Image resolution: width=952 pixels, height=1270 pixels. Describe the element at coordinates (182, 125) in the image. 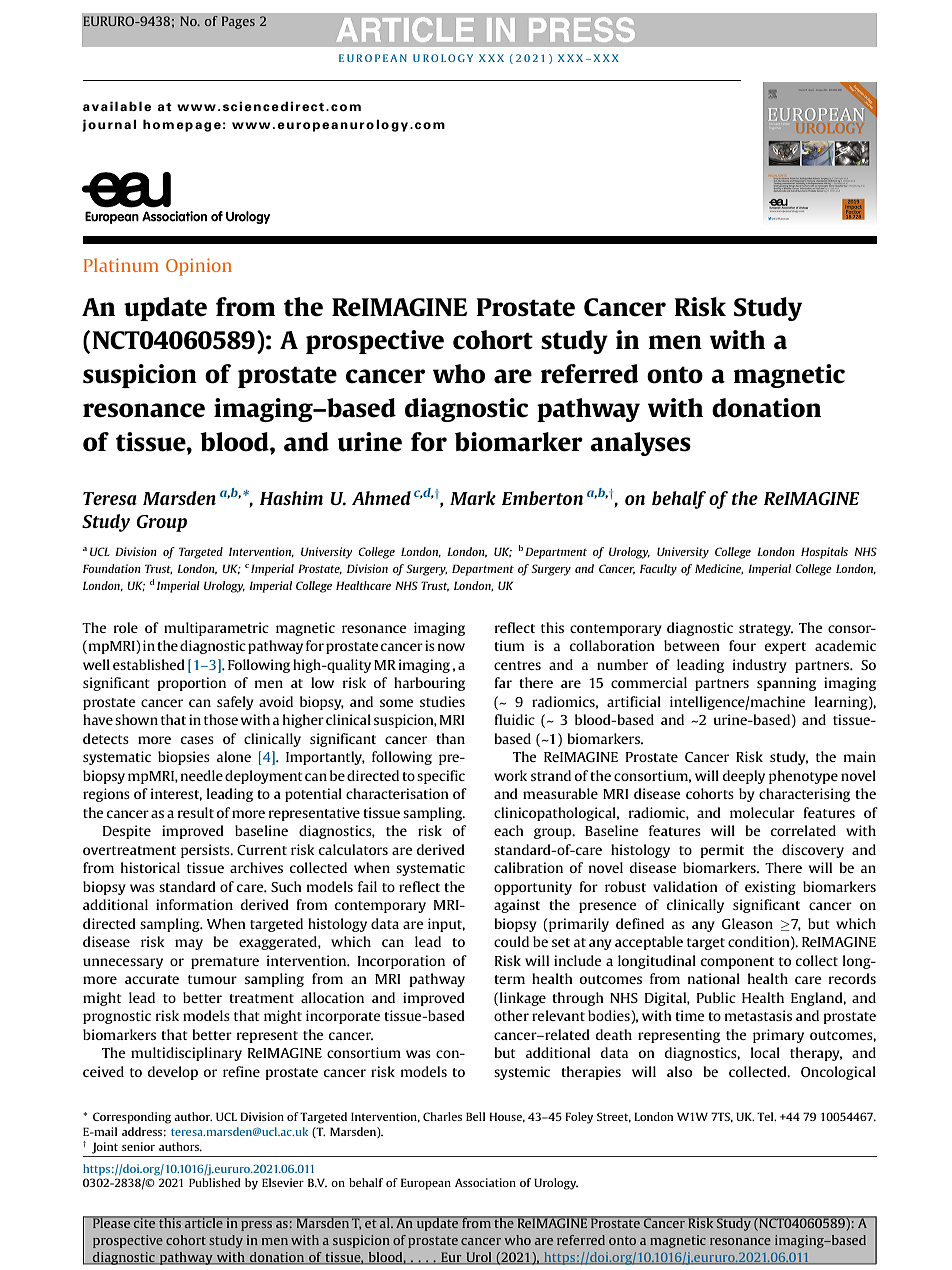

I see `homepage` at that location.
